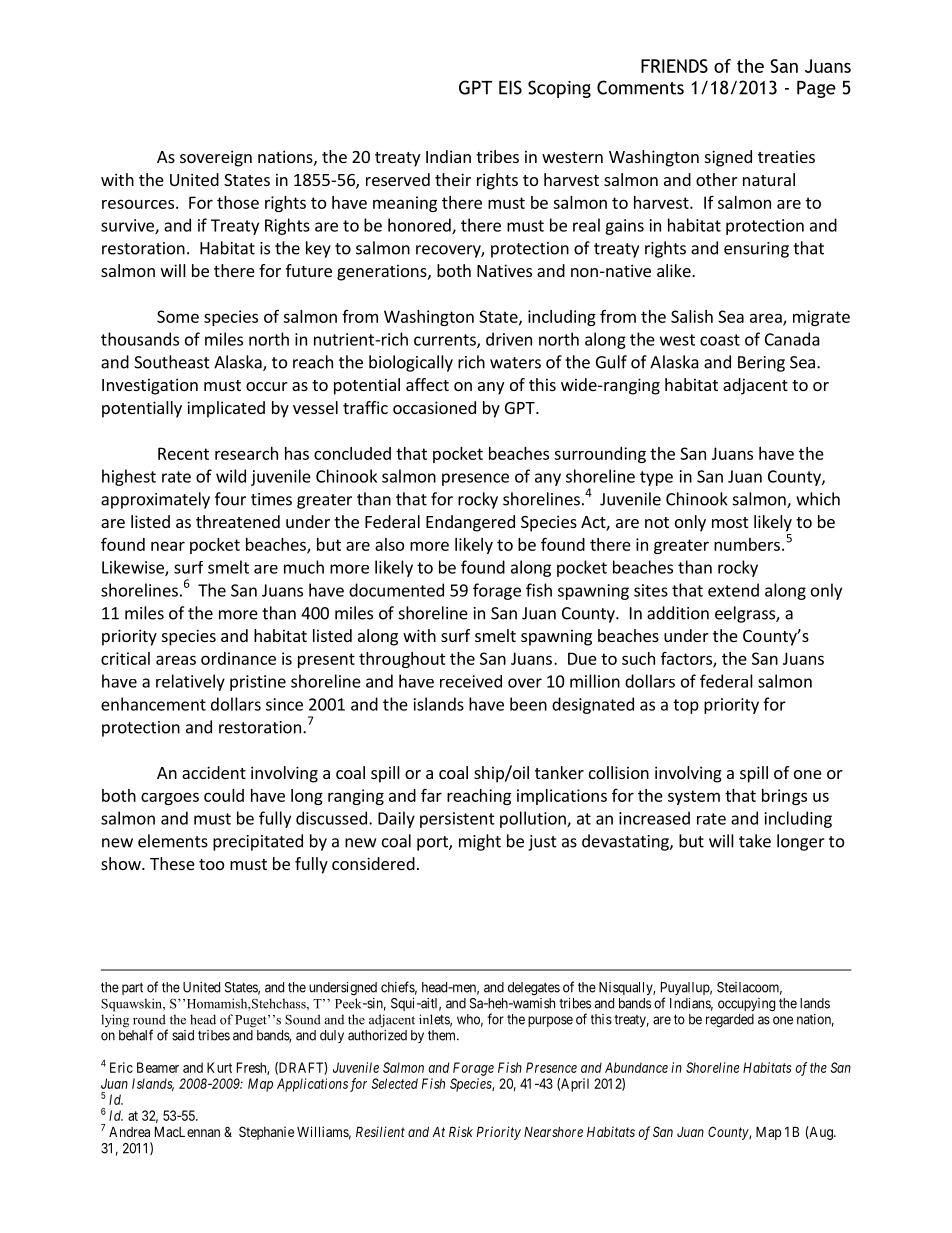  Describe the element at coordinates (733, 590) in the screenshot. I see `extend` at that location.
